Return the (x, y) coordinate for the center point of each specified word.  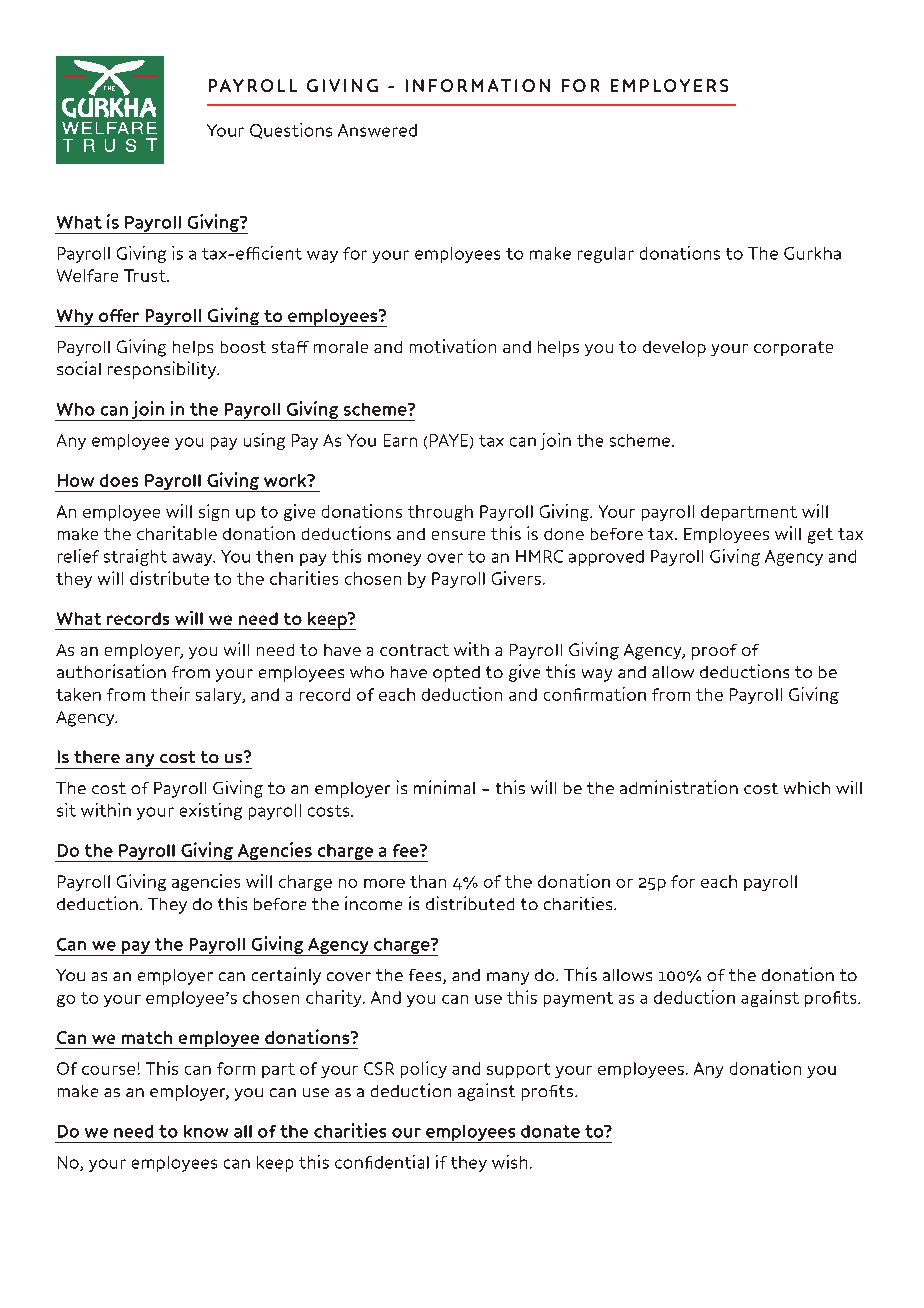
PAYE (449, 440)
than (428, 881)
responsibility (163, 370)
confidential (382, 1162)
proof (714, 652)
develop (674, 349)
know (206, 1131)
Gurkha (812, 253)
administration (679, 787)
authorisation (111, 671)
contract (414, 650)
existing (211, 811)
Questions (291, 131)
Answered (377, 130)
